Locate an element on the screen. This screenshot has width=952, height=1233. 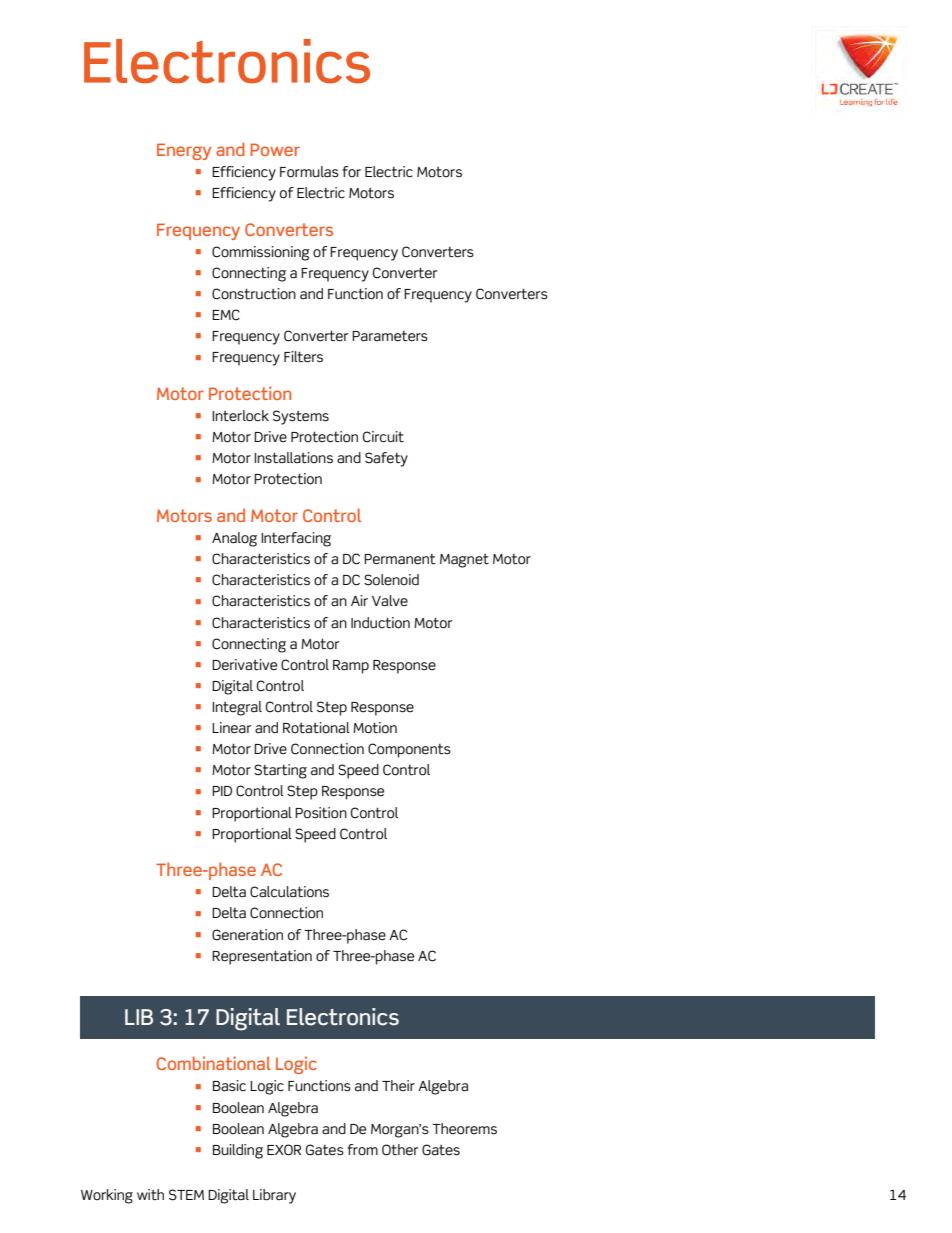
Parameters is located at coordinates (390, 336).
